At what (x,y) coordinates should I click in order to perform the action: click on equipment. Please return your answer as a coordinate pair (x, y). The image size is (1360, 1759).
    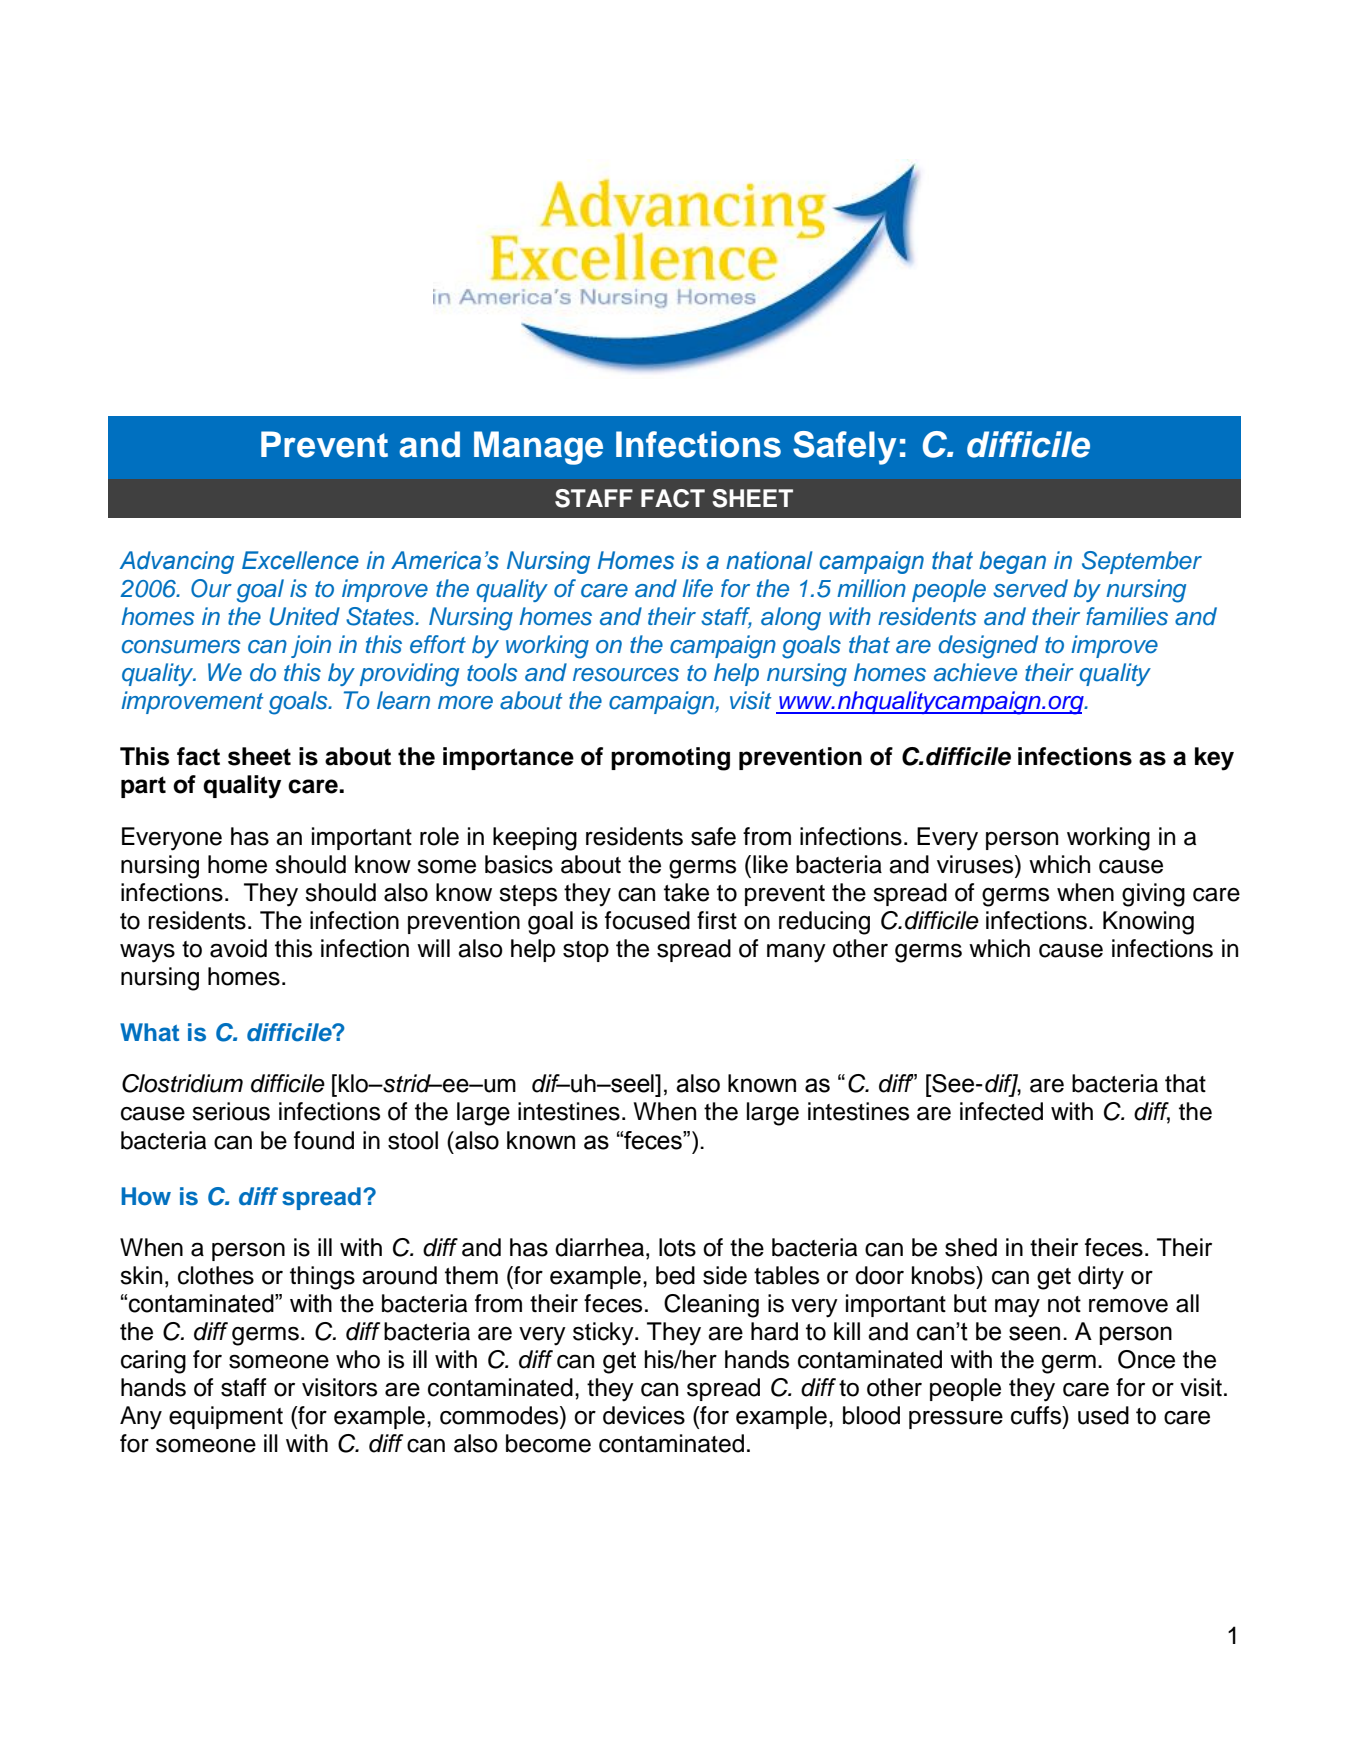
    Looking at the image, I should click on (226, 1417).
